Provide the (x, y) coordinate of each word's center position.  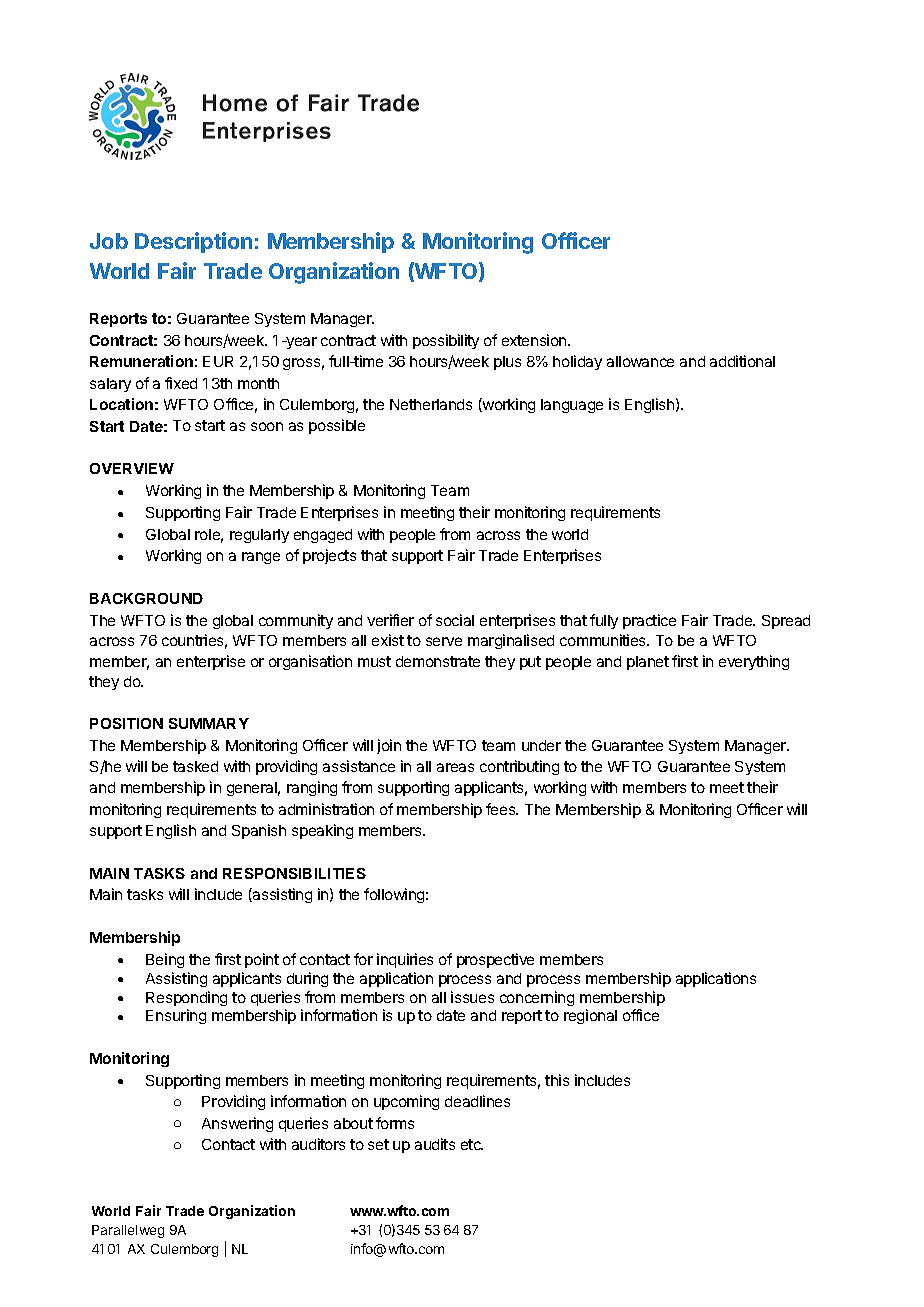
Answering (237, 1124)
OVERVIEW (132, 468)
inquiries (405, 960)
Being (165, 960)
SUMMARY (209, 723)
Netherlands (431, 404)
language (572, 406)
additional (742, 361)
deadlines (477, 1101)
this (557, 1080)
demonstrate (438, 661)
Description (193, 242)
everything (754, 662)
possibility (446, 341)
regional (590, 1016)
